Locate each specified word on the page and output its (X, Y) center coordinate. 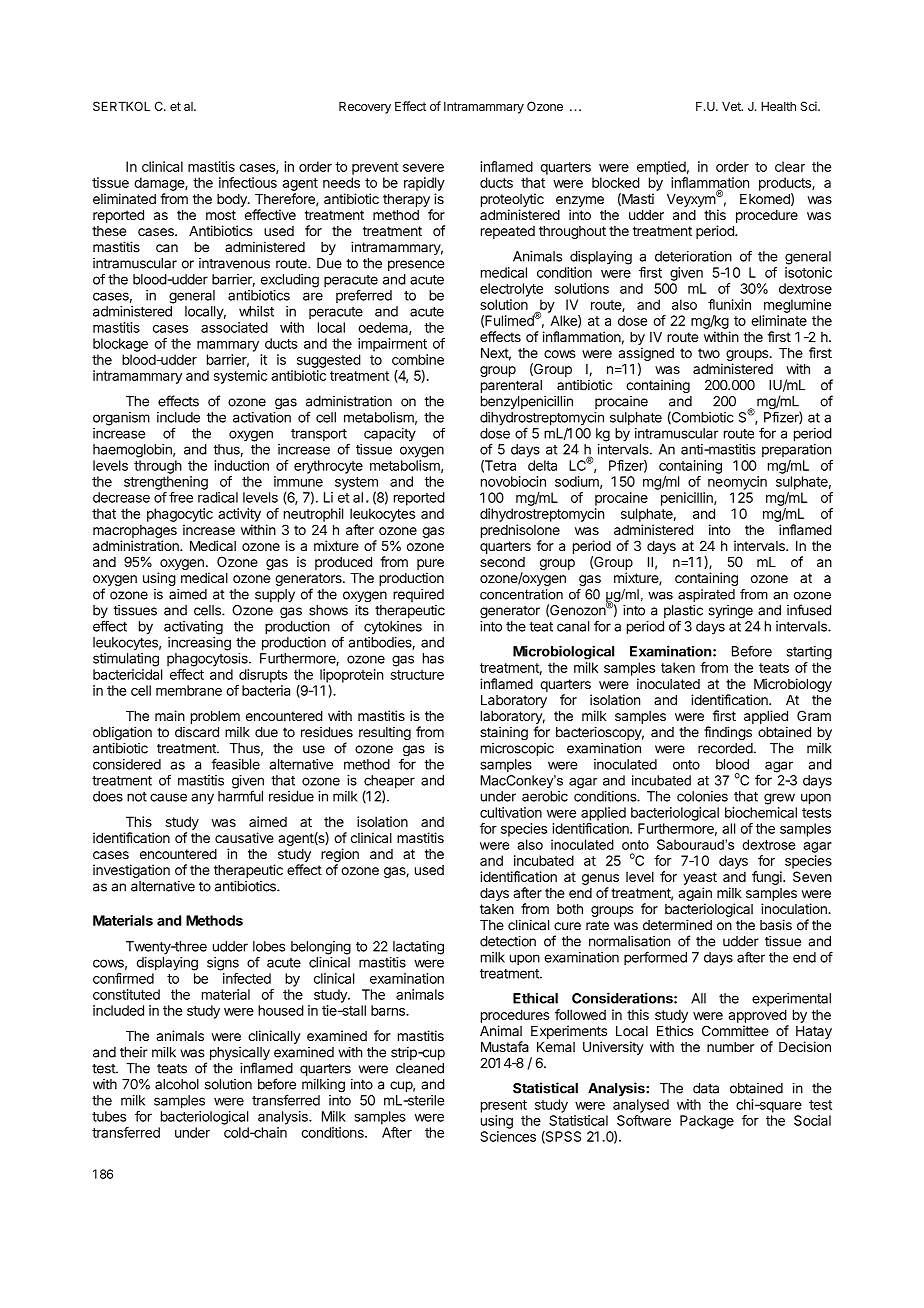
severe (423, 168)
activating (193, 628)
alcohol (177, 1084)
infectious (248, 182)
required (418, 595)
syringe (731, 612)
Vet (732, 106)
